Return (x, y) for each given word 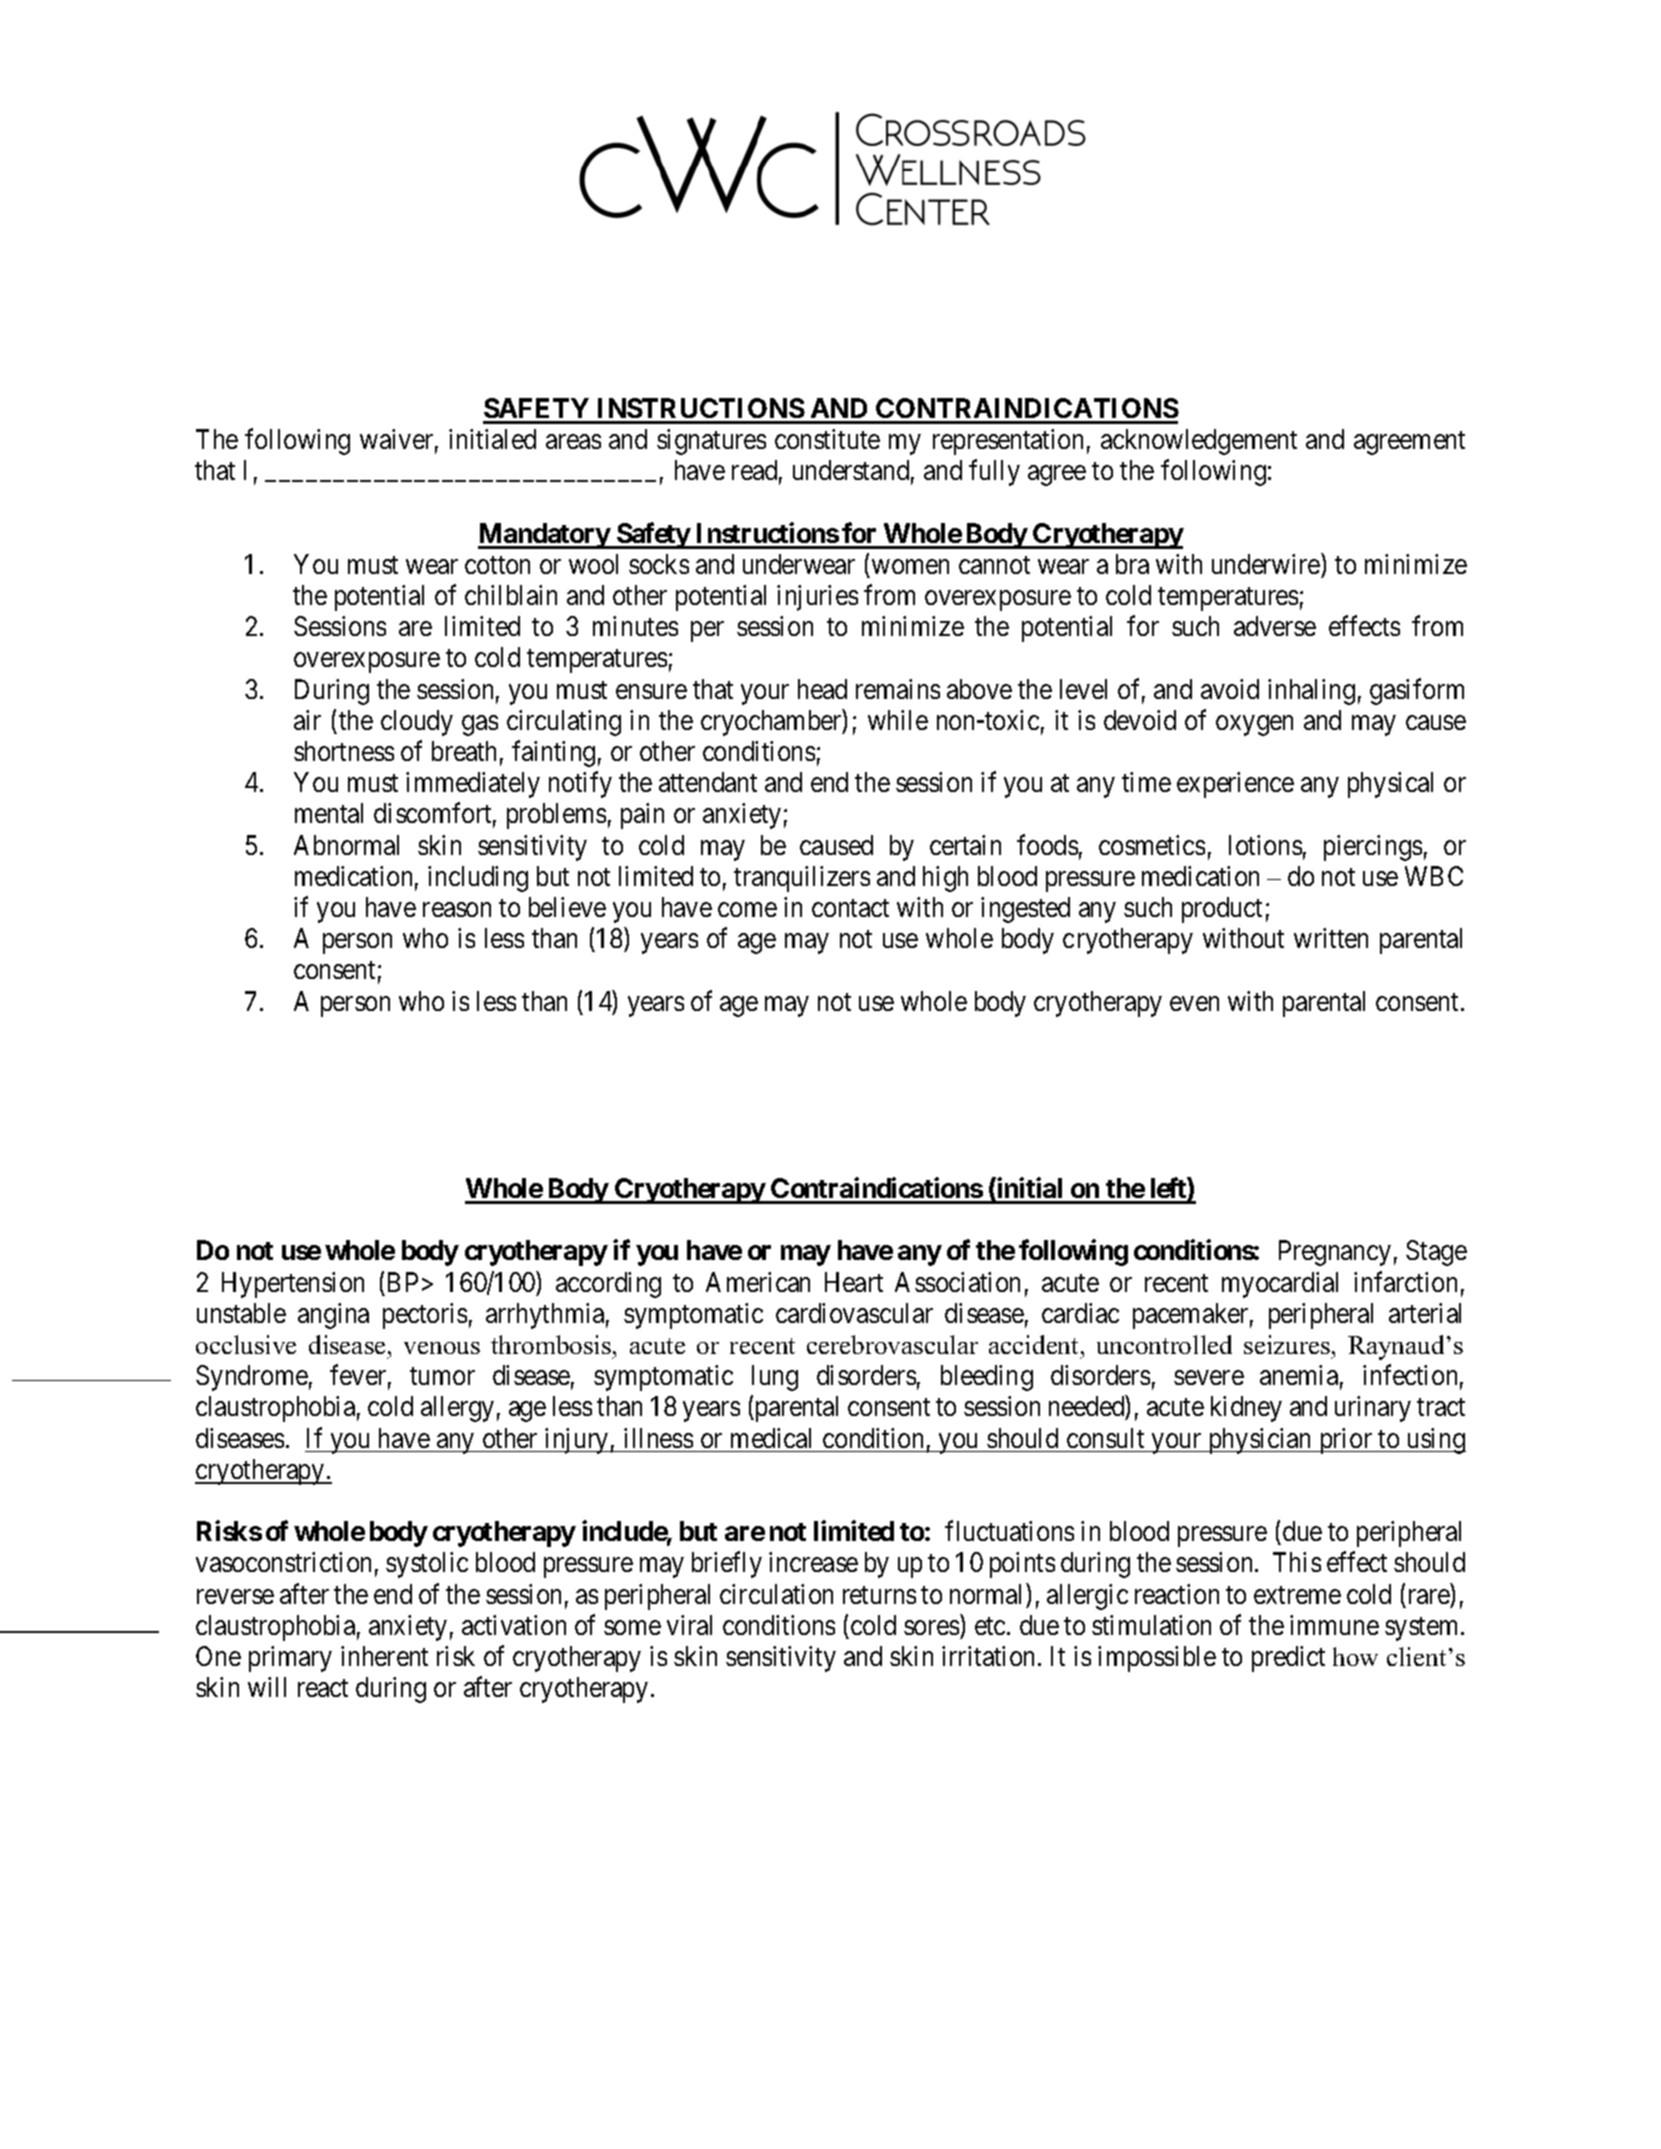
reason (457, 910)
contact (850, 908)
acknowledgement (1199, 442)
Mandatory (544, 536)
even (1194, 1003)
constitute (827, 439)
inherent (384, 1656)
